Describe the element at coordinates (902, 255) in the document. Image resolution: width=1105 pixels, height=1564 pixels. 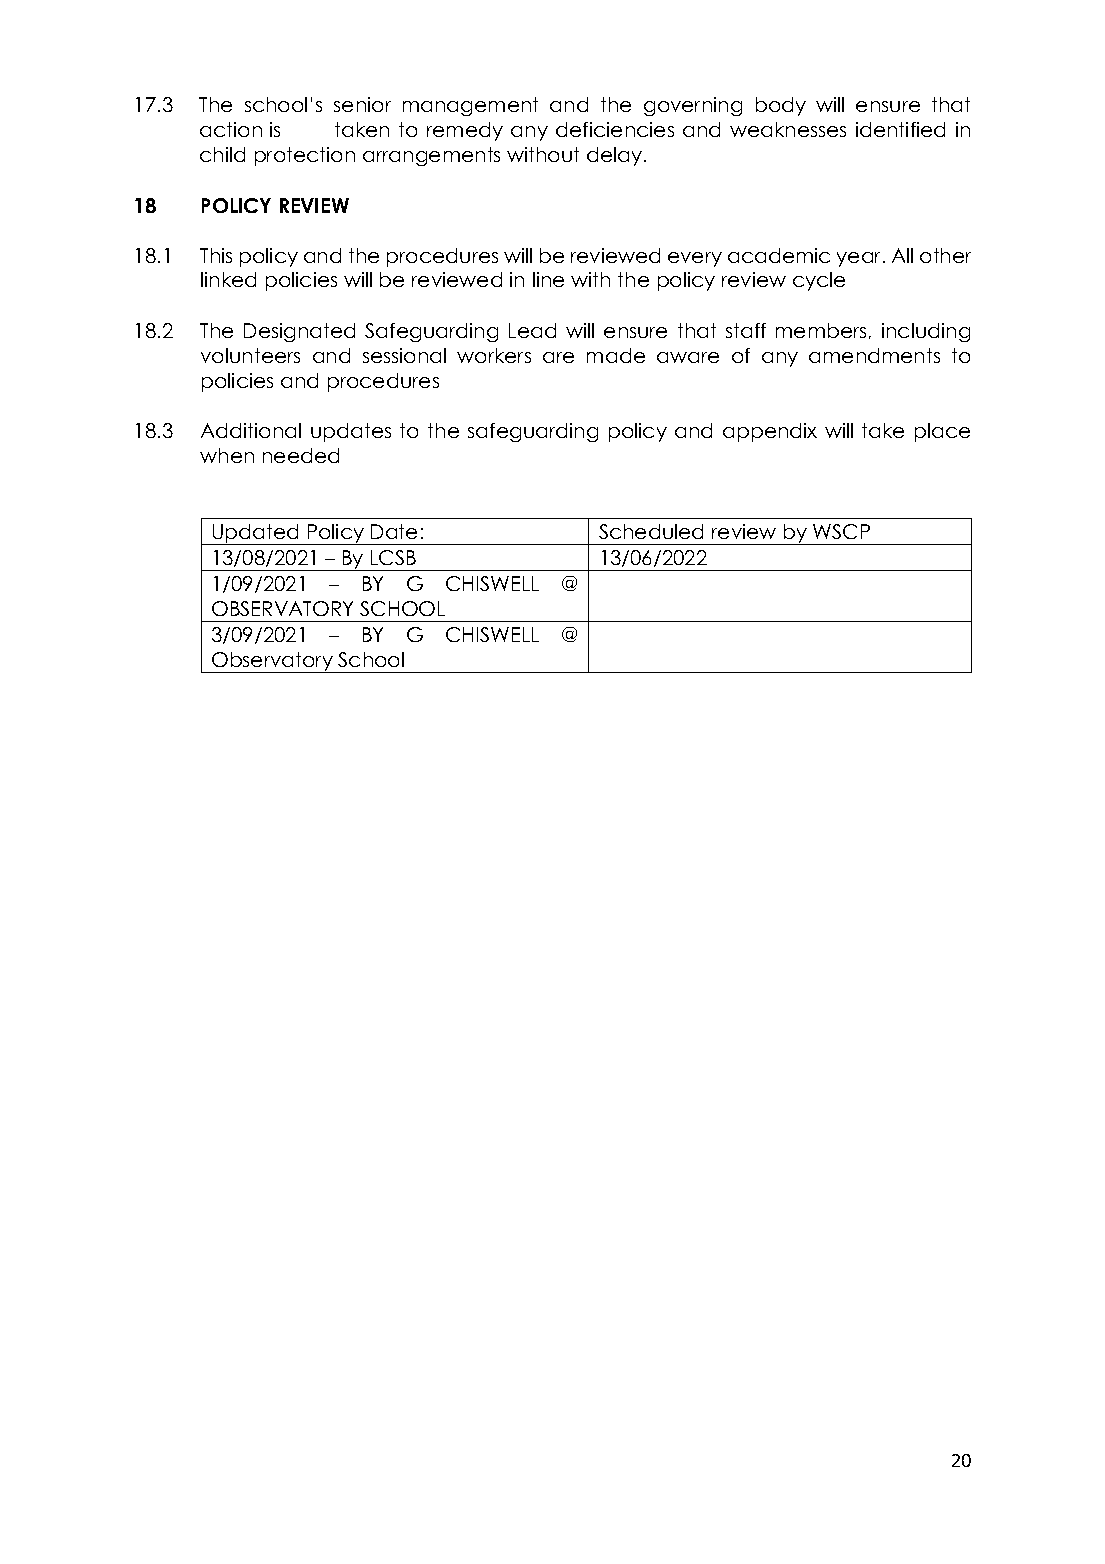
I see `All` at that location.
